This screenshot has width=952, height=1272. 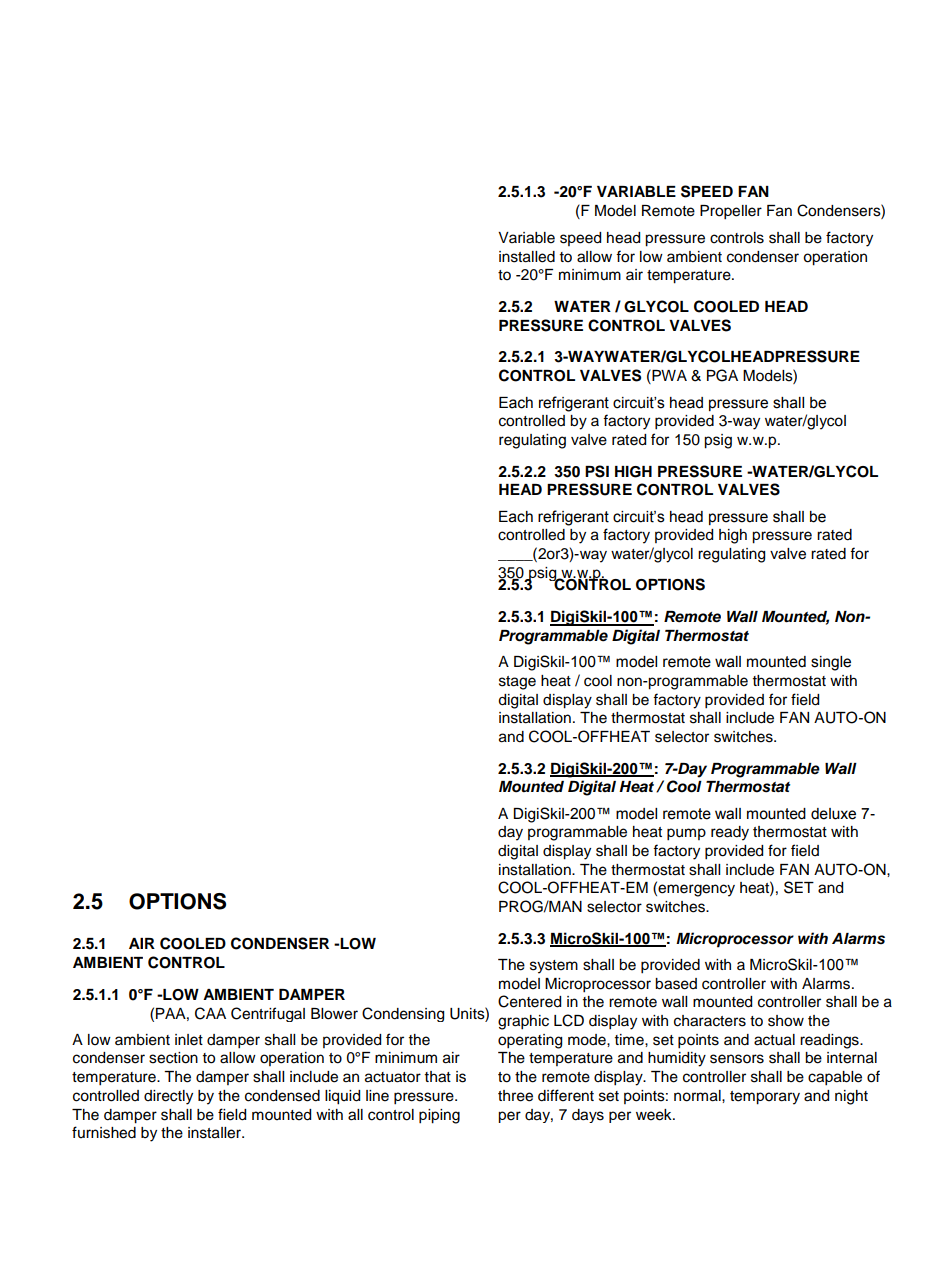 I want to click on installed, so click(x=527, y=257).
